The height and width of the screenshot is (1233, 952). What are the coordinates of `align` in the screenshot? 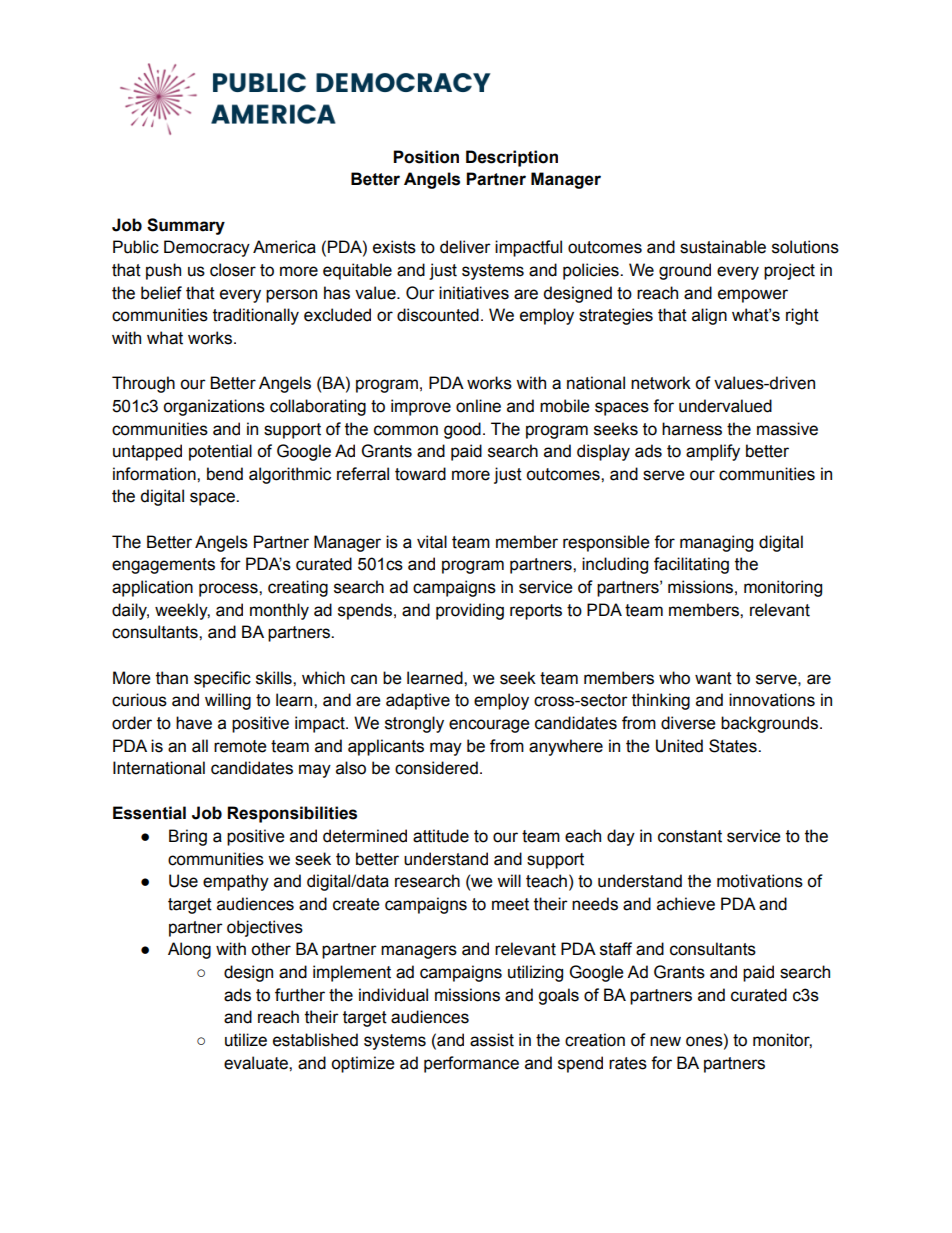 It's located at (709, 316).
